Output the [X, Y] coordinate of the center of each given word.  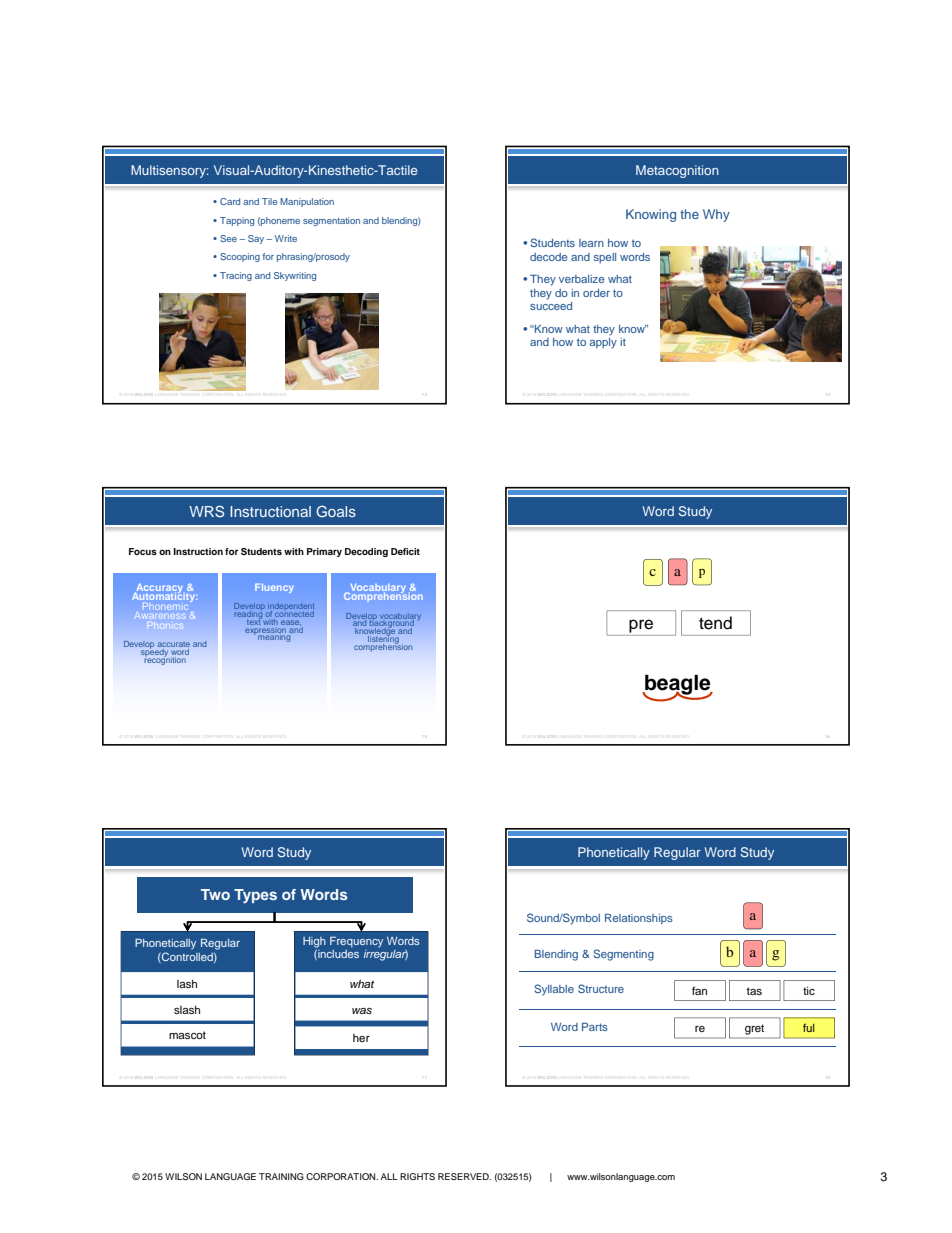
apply [603, 343]
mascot [187, 1035]
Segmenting [624, 955]
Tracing [236, 276]
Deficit [405, 551]
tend [715, 623]
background [393, 624]
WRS [206, 511]
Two [215, 894]
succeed [551, 306]
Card [230, 201]
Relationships [639, 918]
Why [716, 215]
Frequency [356, 942]
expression [264, 630]
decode [548, 257]
